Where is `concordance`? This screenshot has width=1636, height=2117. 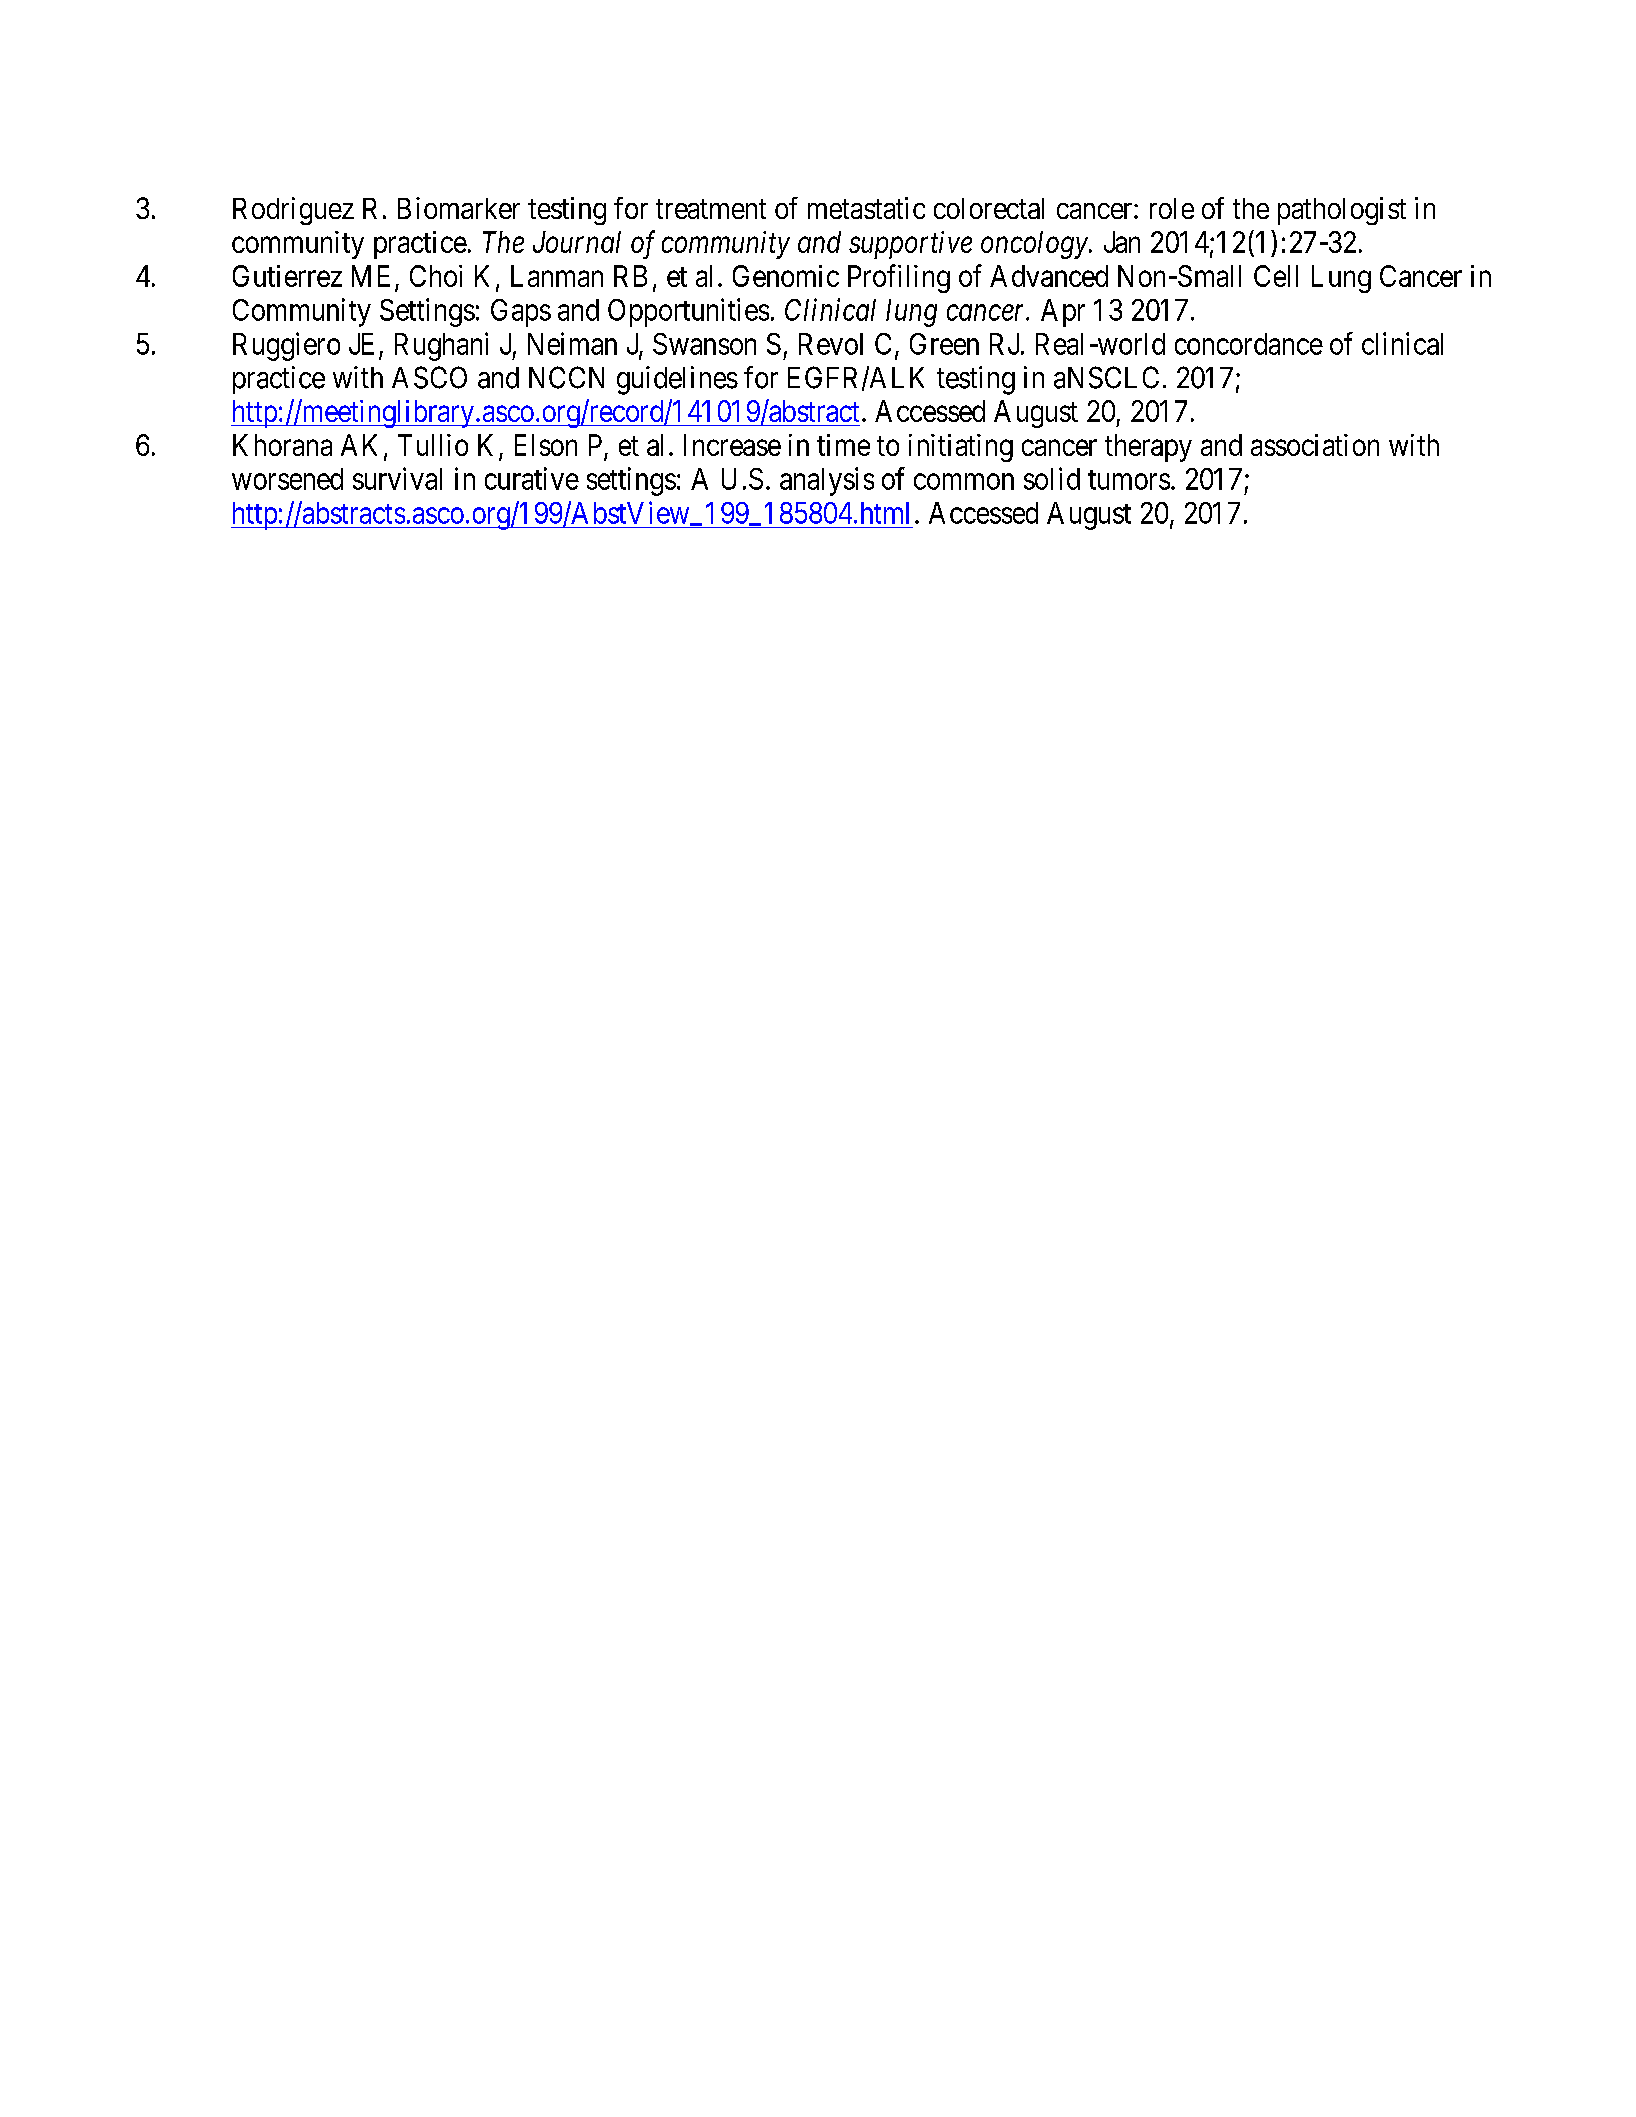 concordance is located at coordinates (1249, 344).
